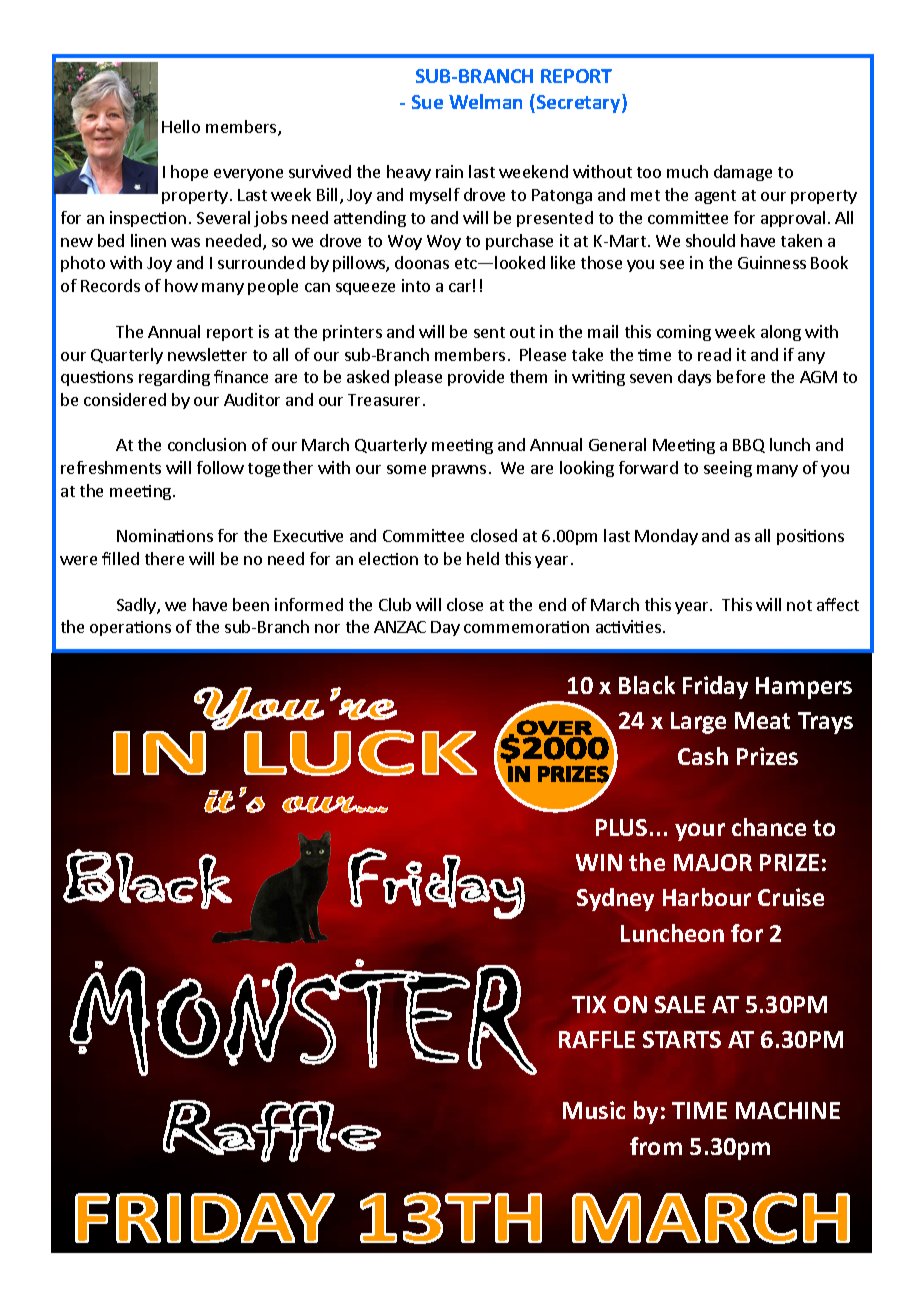  Describe the element at coordinates (799, 605) in the page. I see `not` at that location.
